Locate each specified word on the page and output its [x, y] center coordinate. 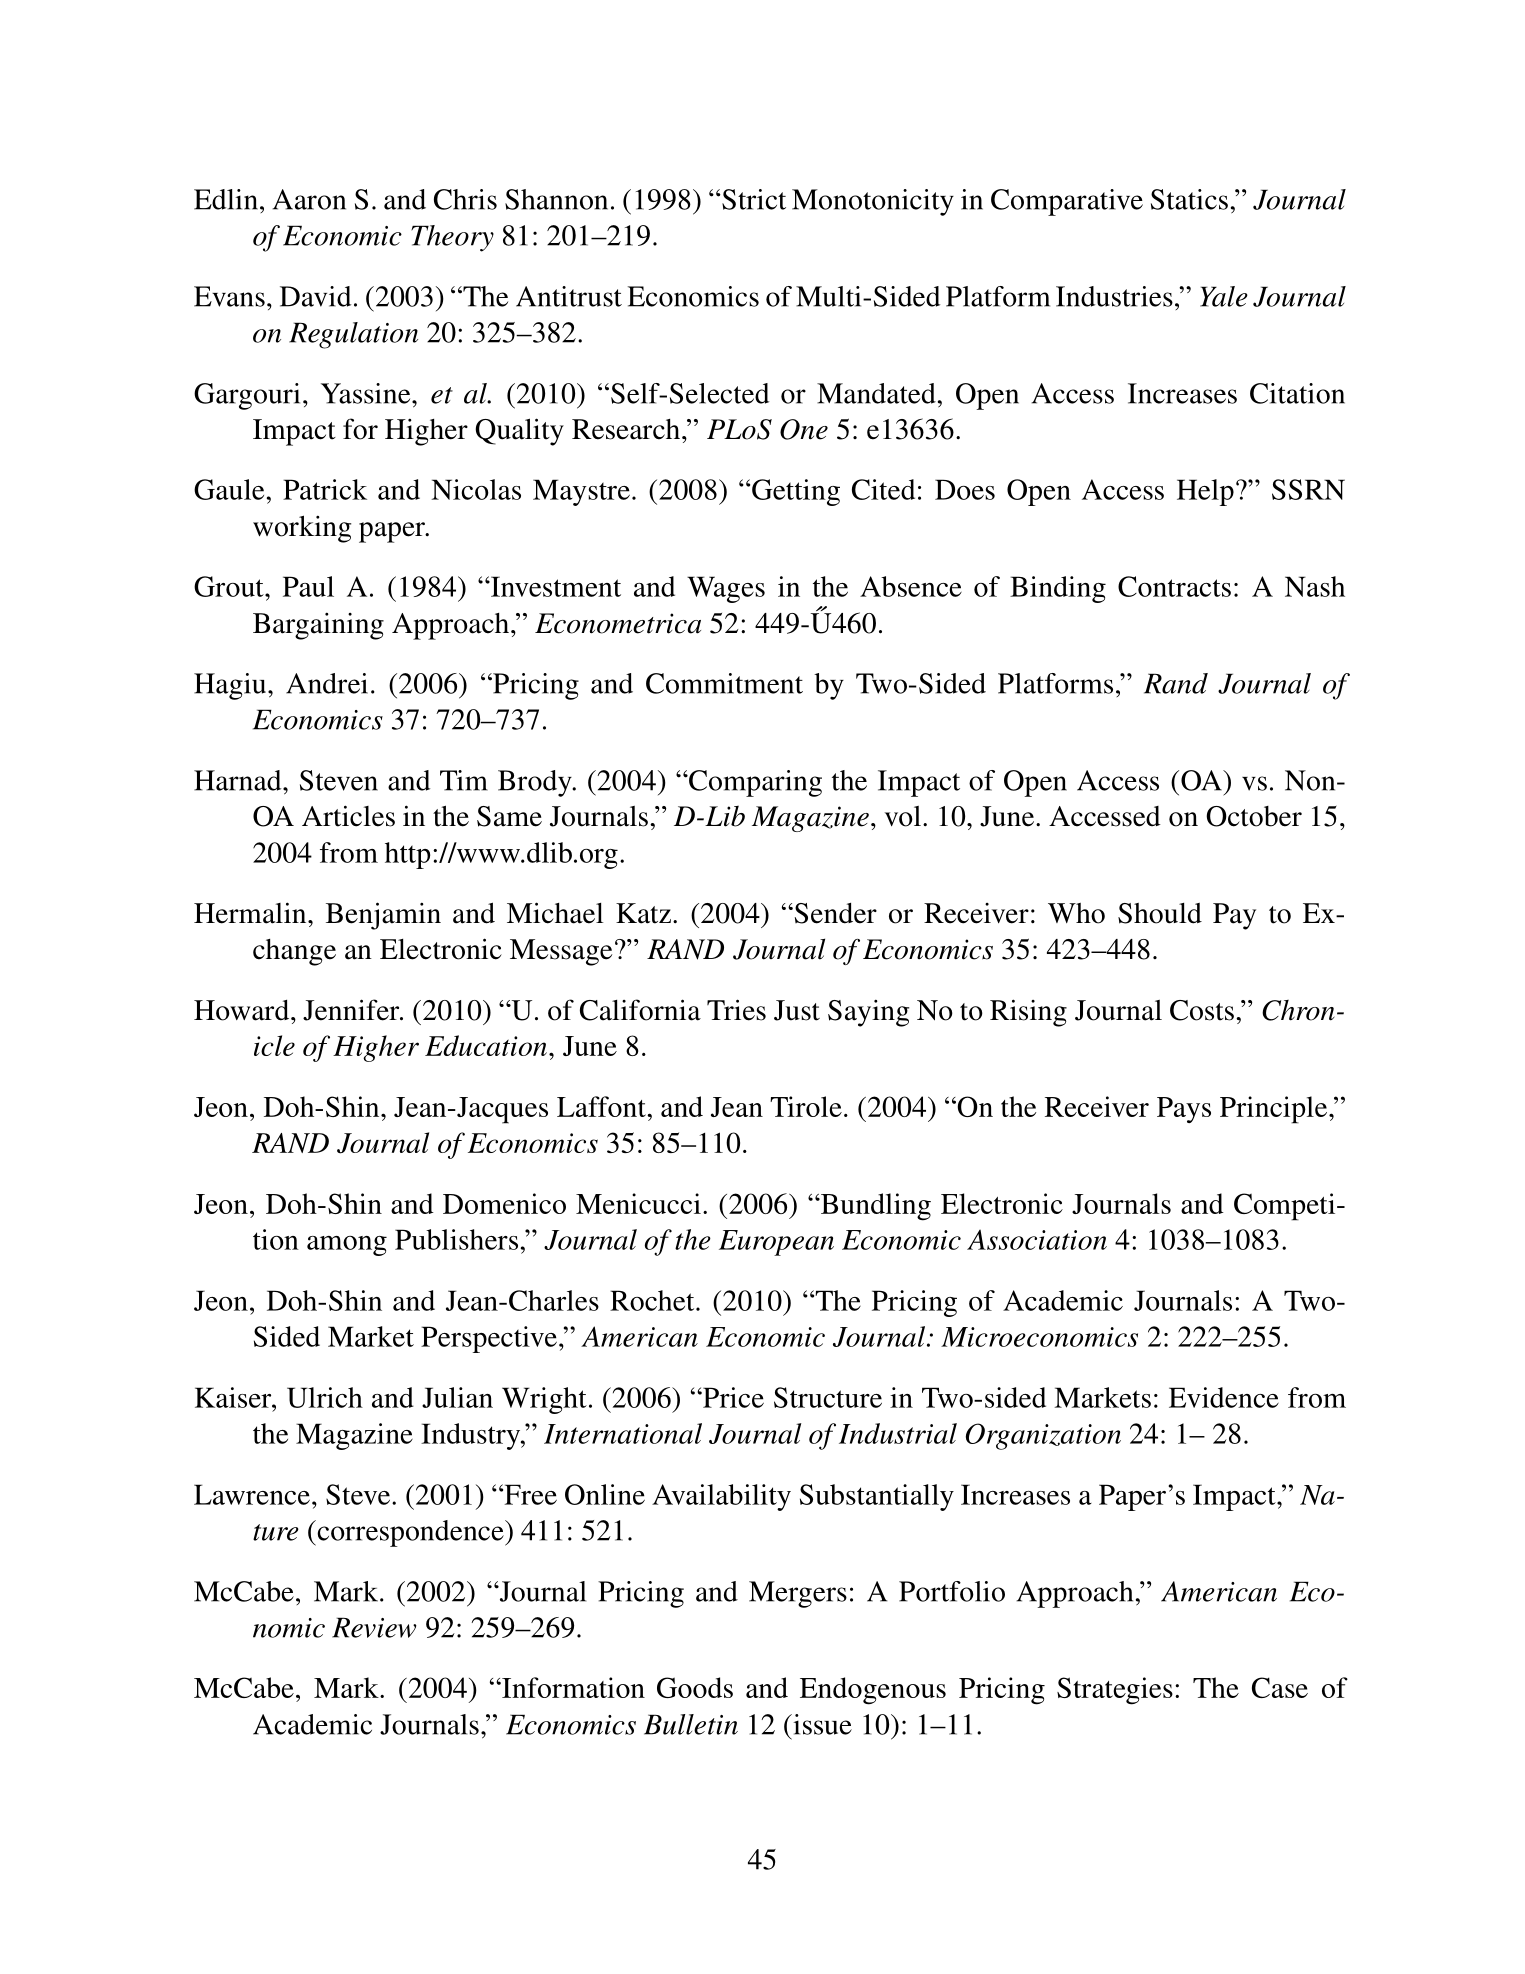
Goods [695, 1687]
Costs [1202, 1010]
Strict [753, 199]
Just [797, 1010]
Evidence [1224, 1397]
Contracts [1174, 586]
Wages [726, 589]
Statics [1189, 199]
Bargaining [318, 626]
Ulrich [325, 1397]
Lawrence [252, 1494]
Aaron [309, 199]
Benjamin [383, 916]
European [776, 1243]
